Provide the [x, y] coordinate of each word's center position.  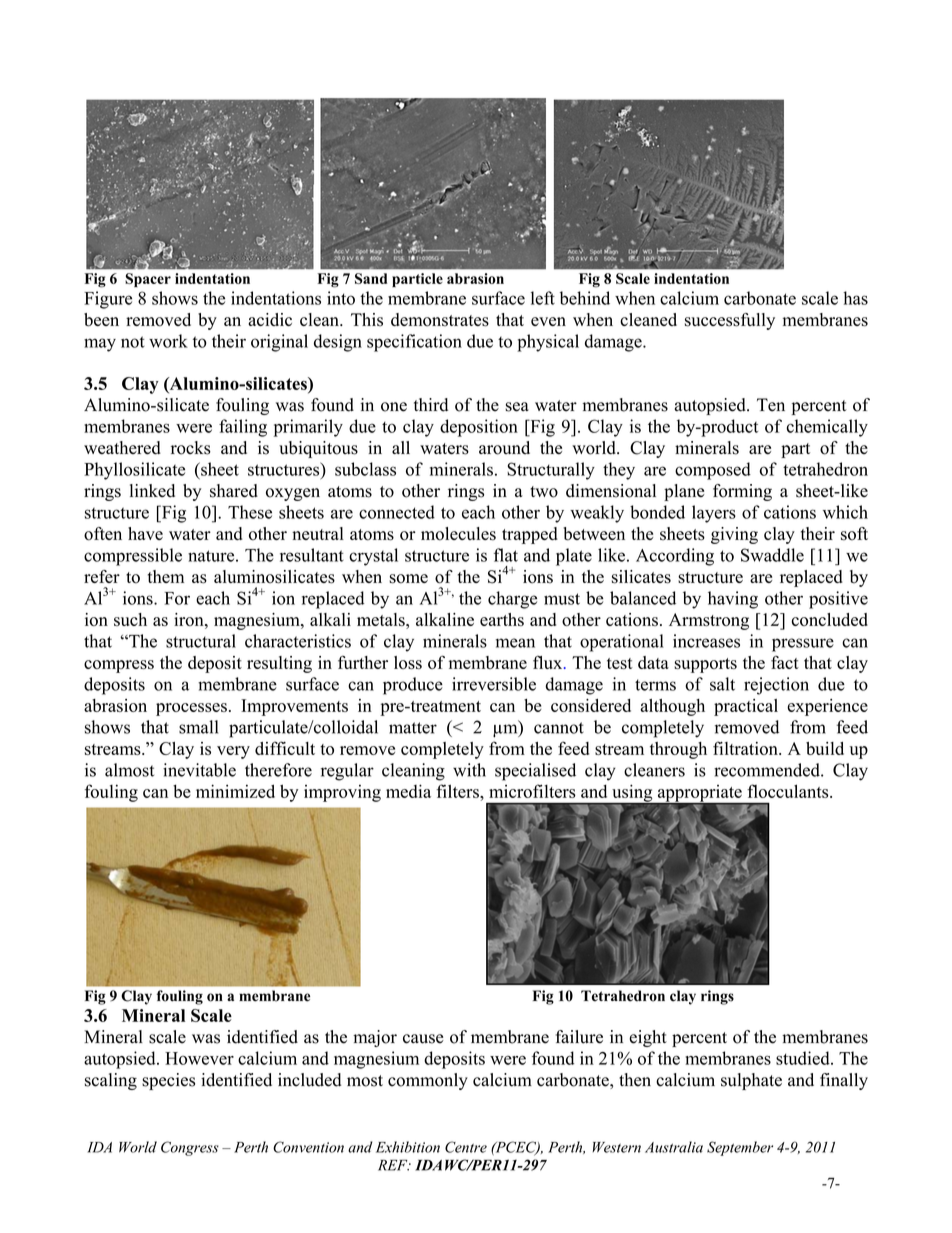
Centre [466, 1147]
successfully [730, 321]
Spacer [148, 280]
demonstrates [440, 320]
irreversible [494, 684]
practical [746, 707]
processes [191, 709]
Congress [190, 1148]
